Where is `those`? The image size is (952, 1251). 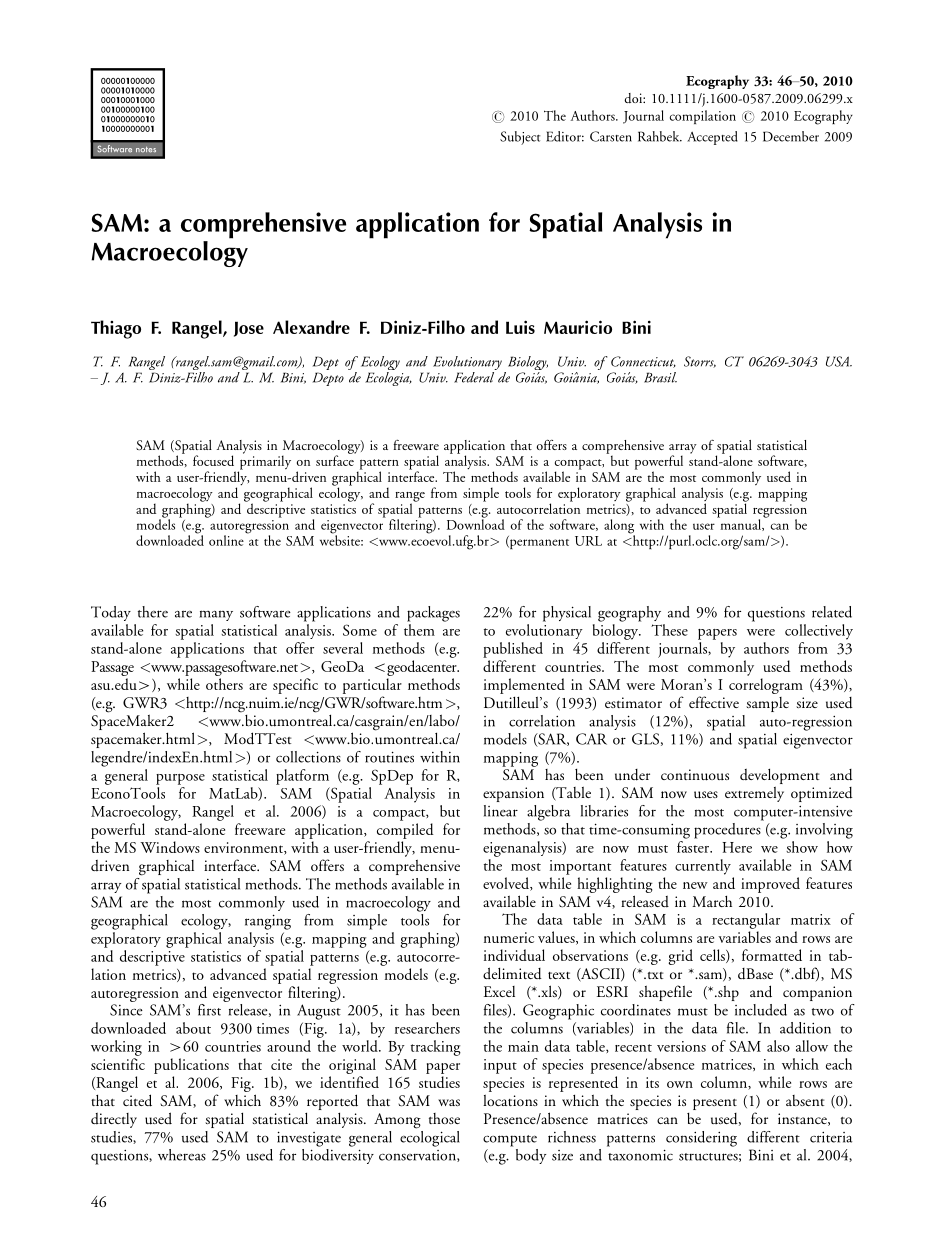 those is located at coordinates (444, 1118).
